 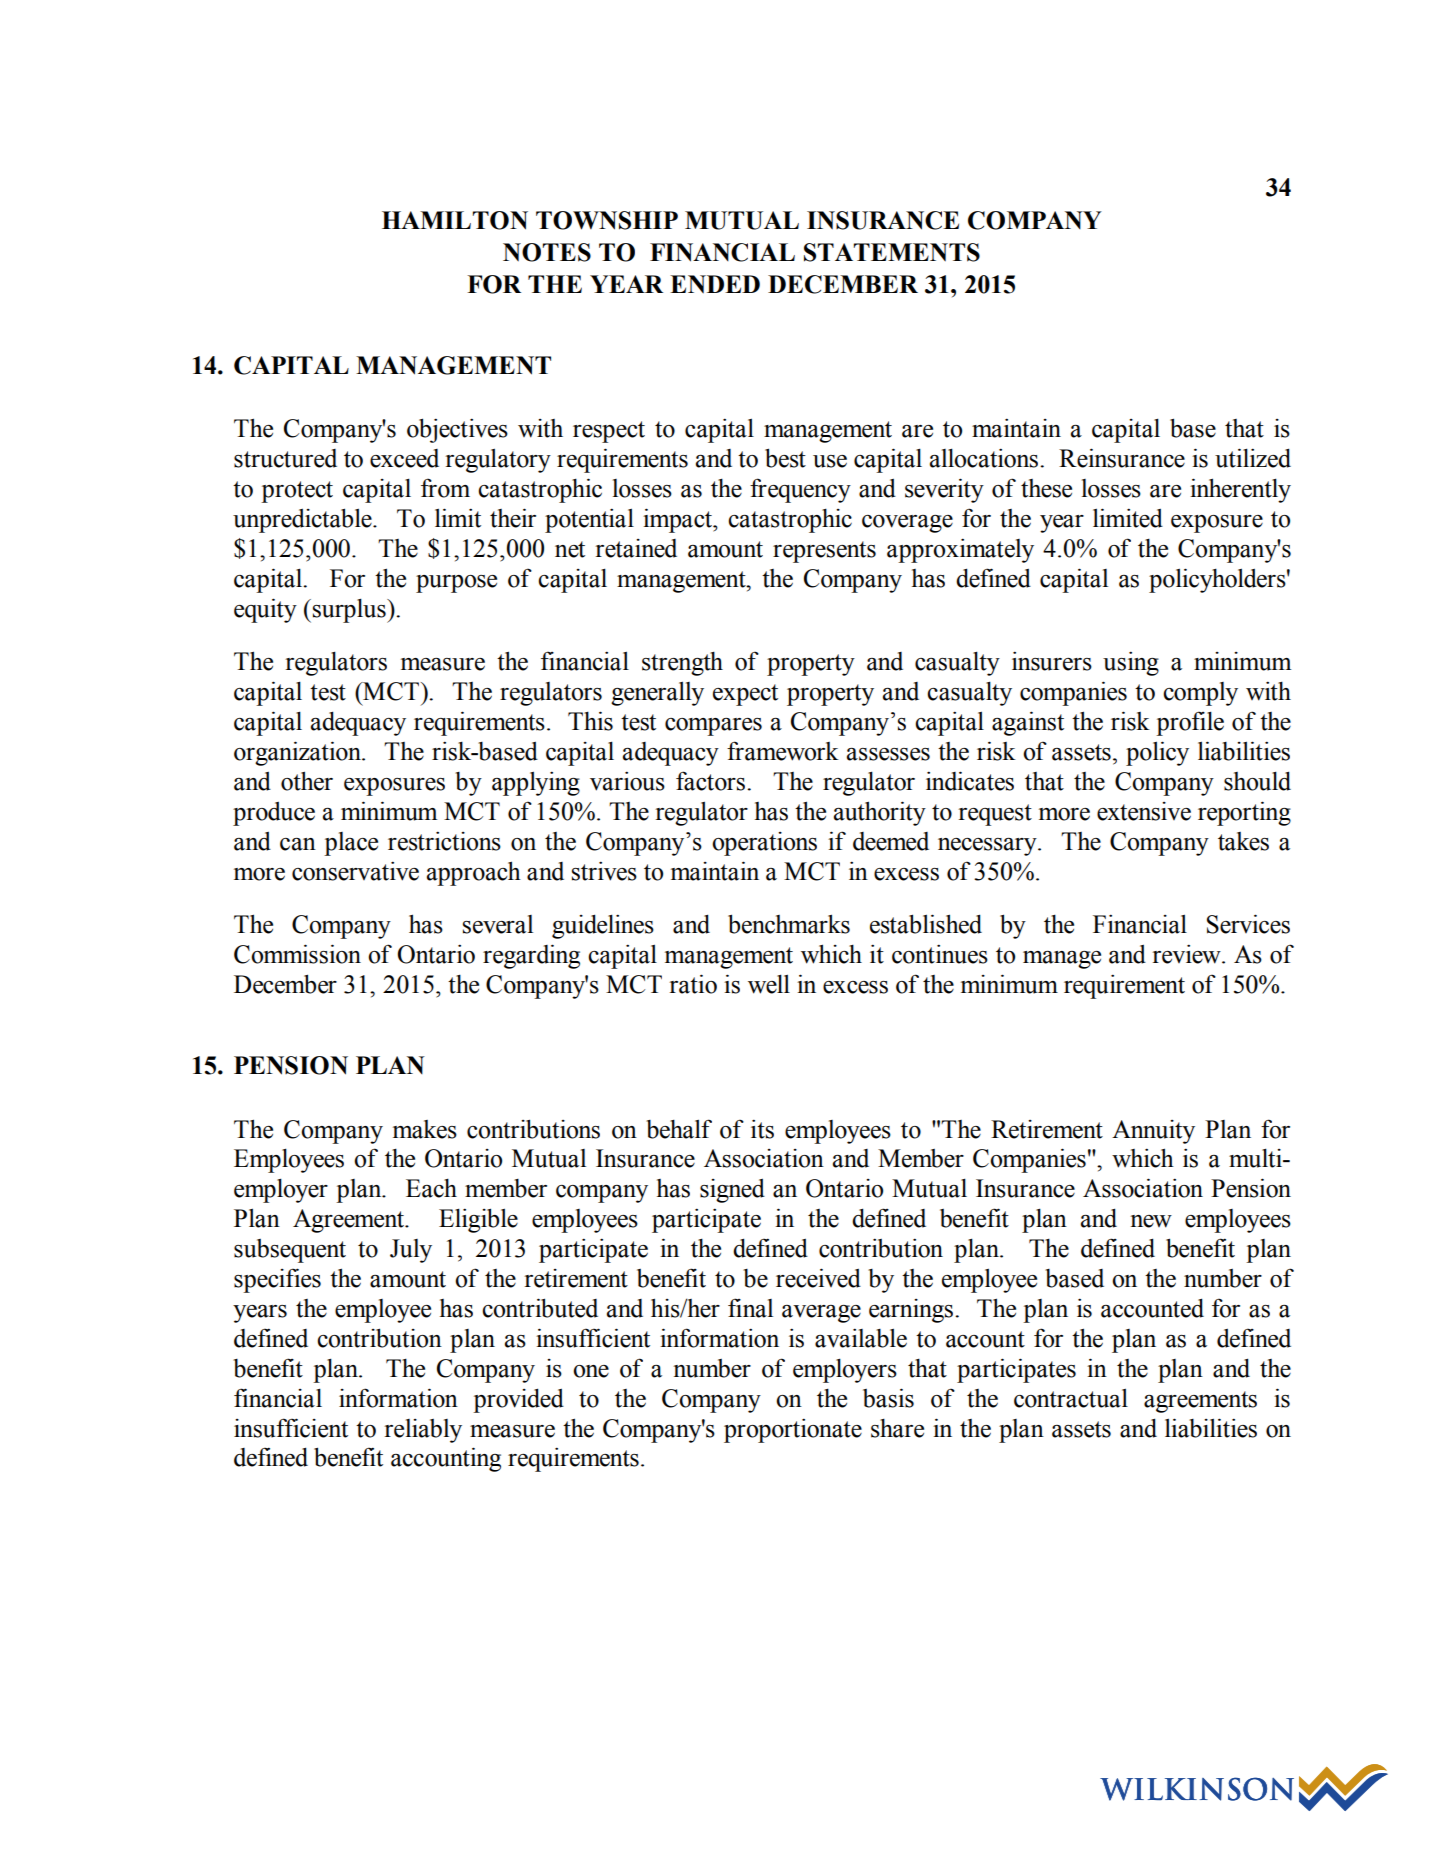 What do you see at coordinates (1144, 811) in the document?
I see `extensive` at bounding box center [1144, 811].
